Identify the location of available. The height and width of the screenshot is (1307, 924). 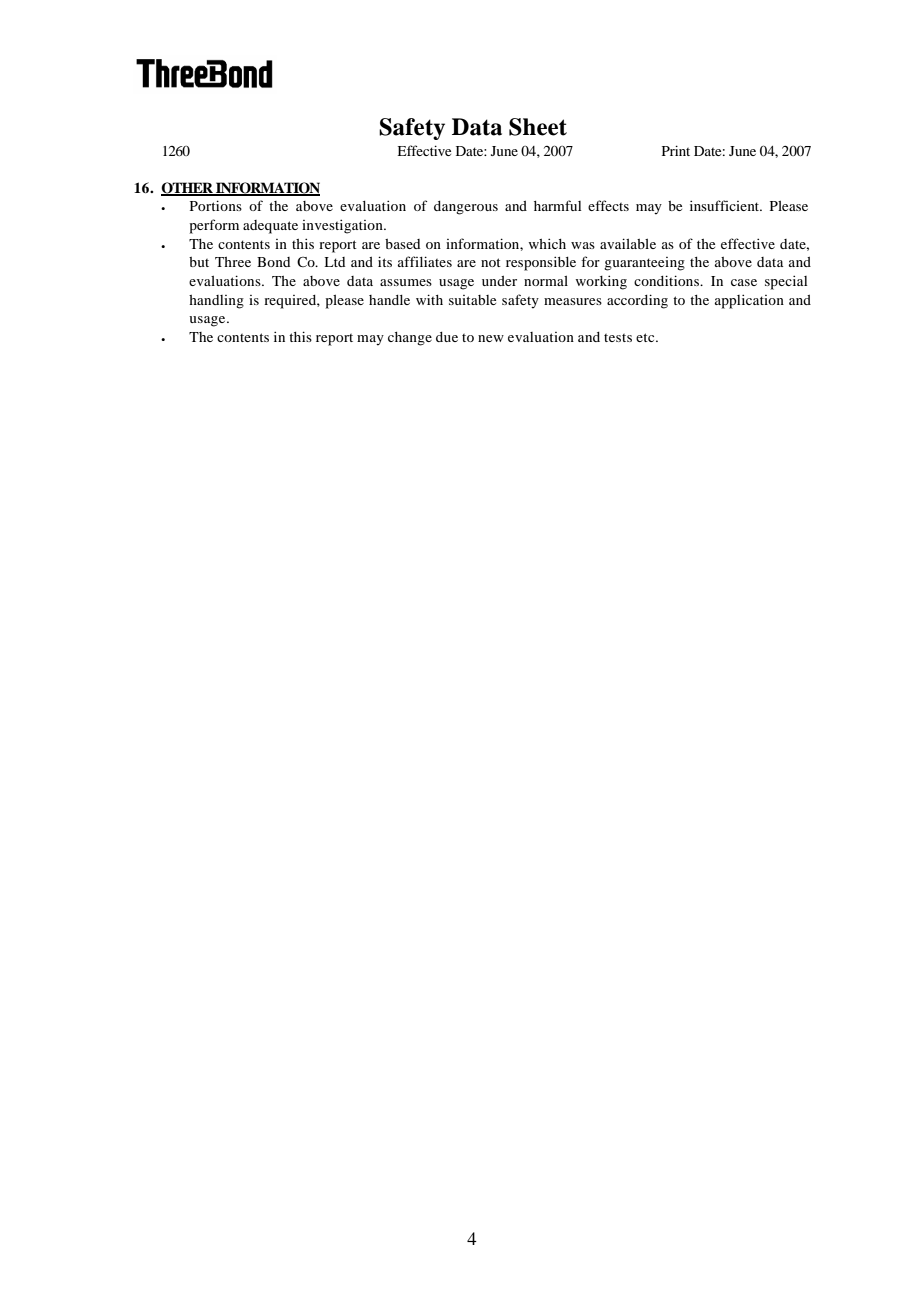
(628, 243).
